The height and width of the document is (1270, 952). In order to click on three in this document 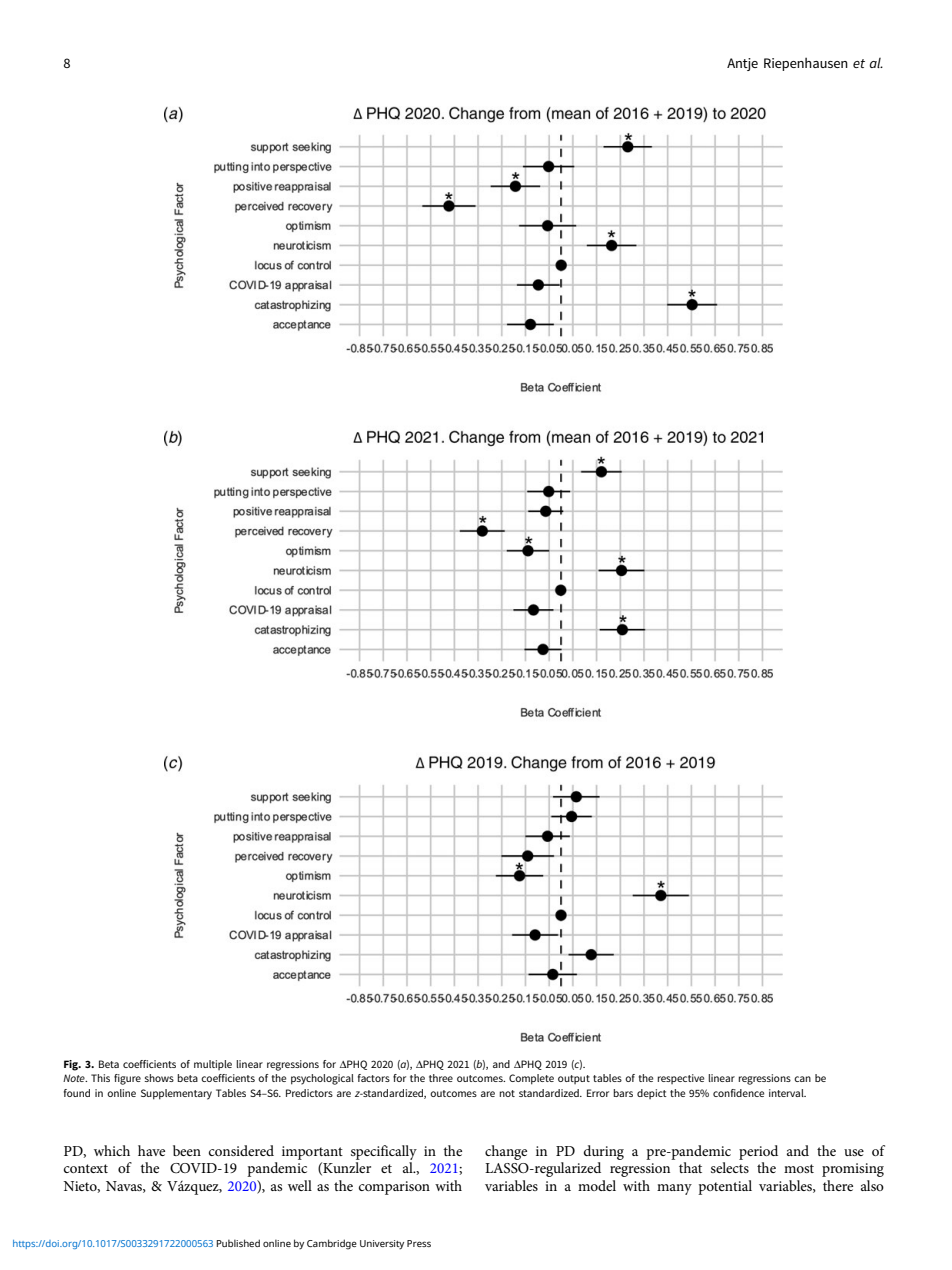, I will do `click(441, 1078)`.
